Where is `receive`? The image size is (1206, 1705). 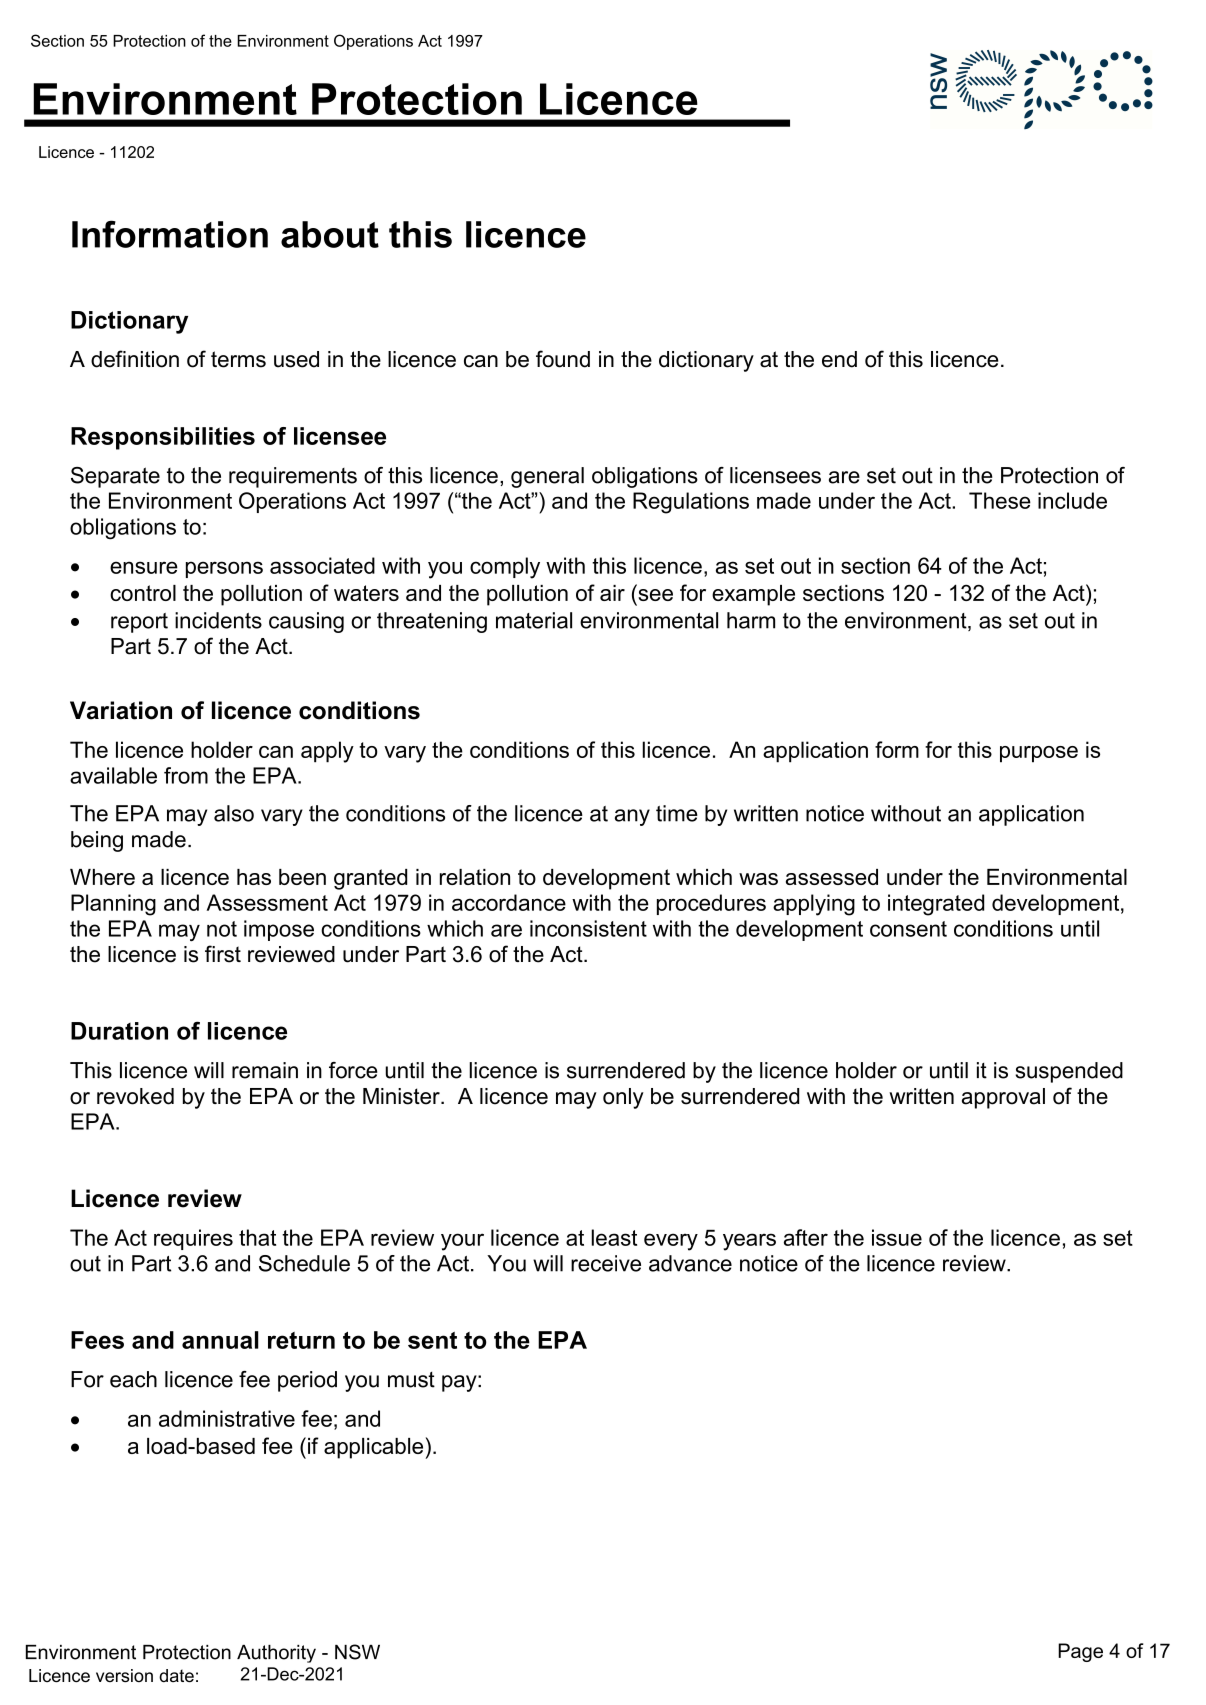
receive is located at coordinates (606, 1263).
